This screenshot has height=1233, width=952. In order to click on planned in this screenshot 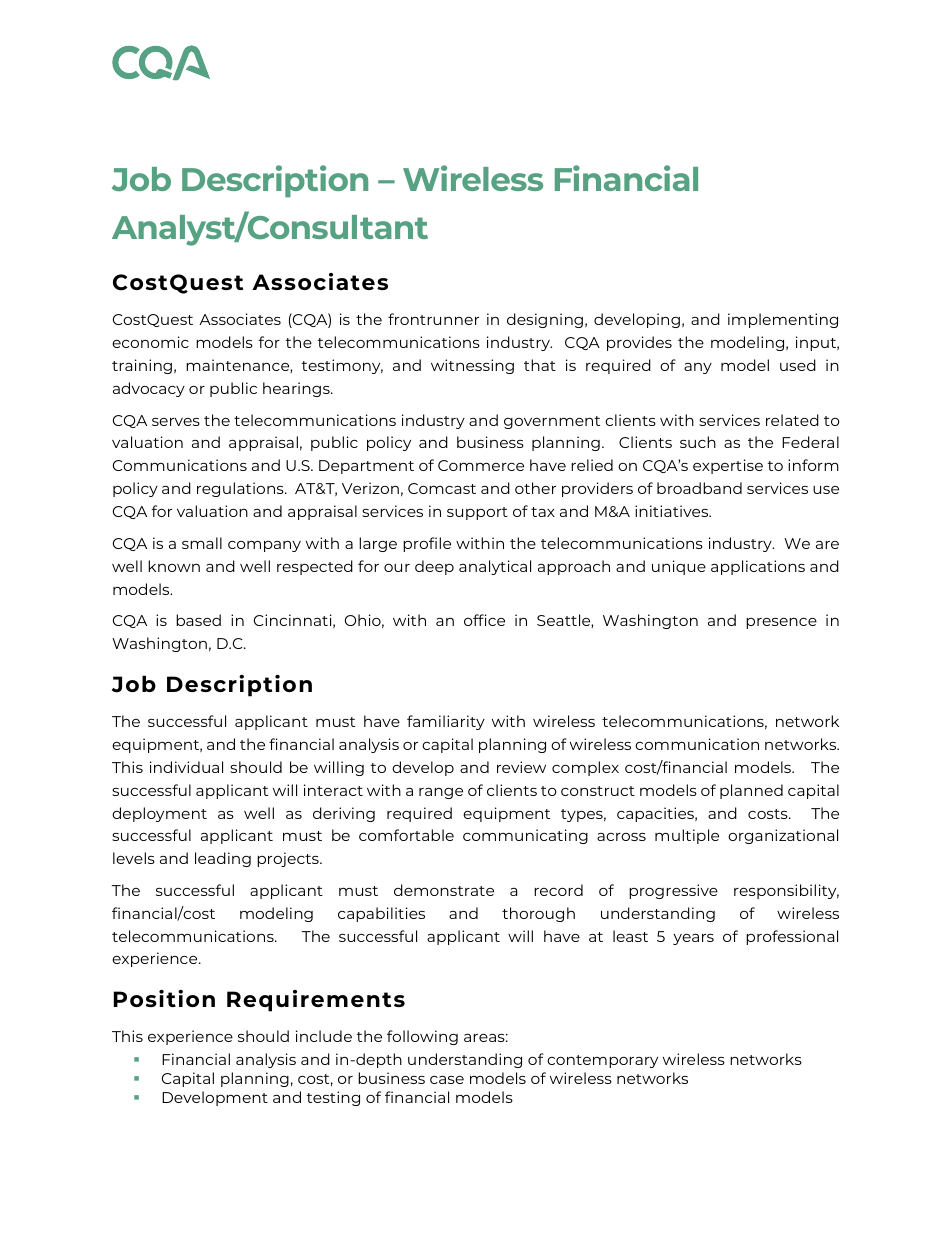, I will do `click(751, 791)`.
